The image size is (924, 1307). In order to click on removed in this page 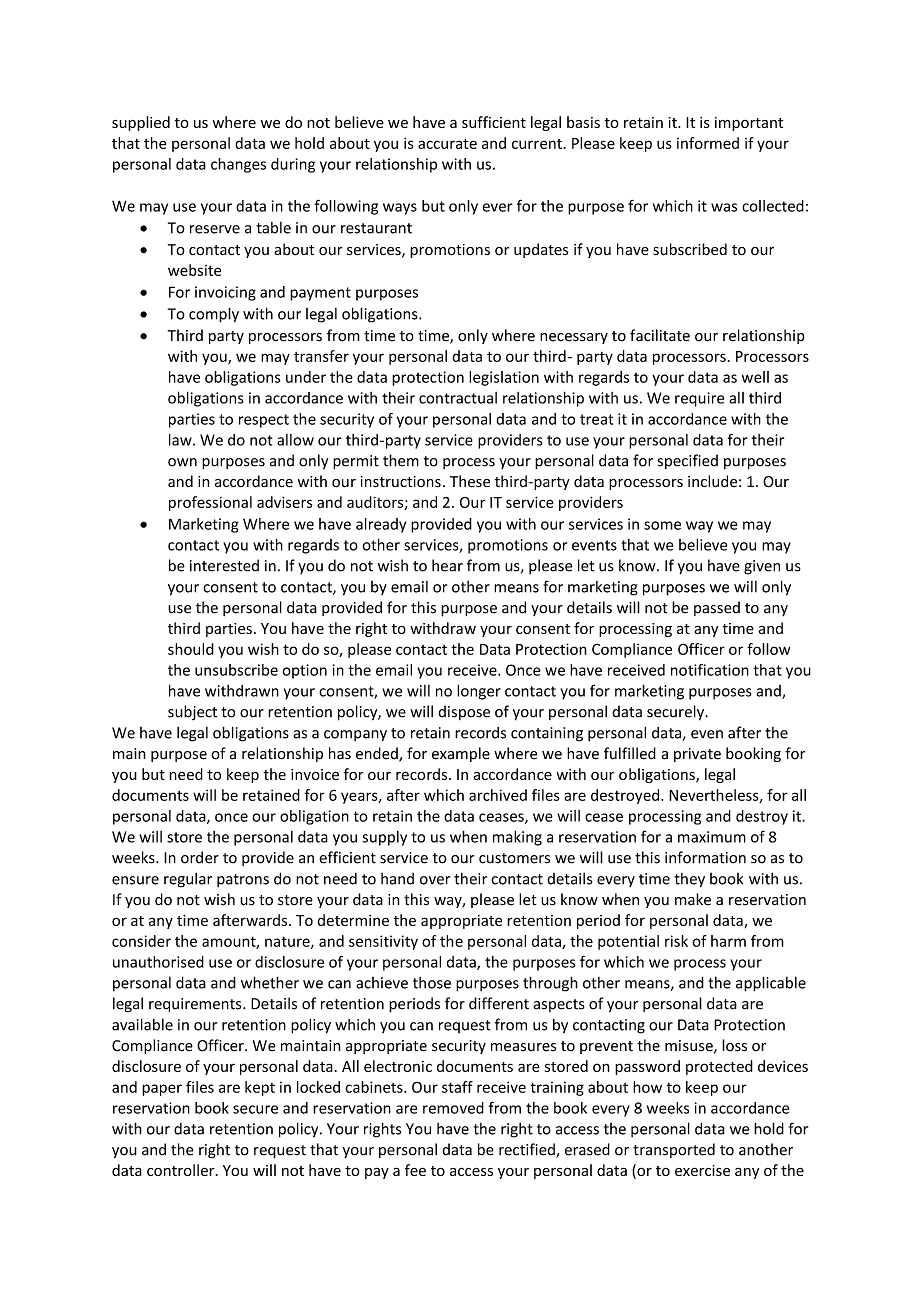, I will do `click(453, 1108)`.
